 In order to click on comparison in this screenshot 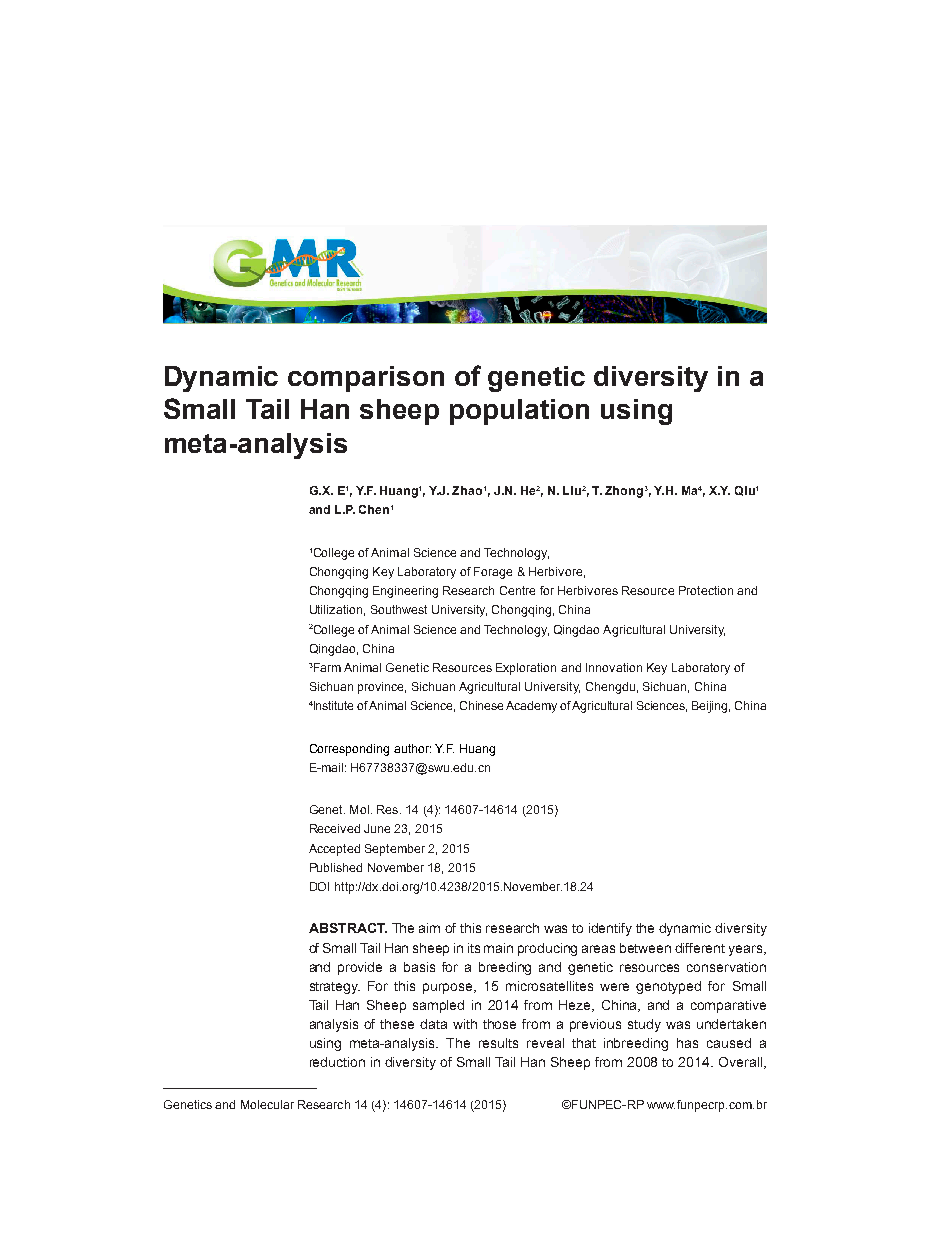, I will do `click(366, 379)`.
